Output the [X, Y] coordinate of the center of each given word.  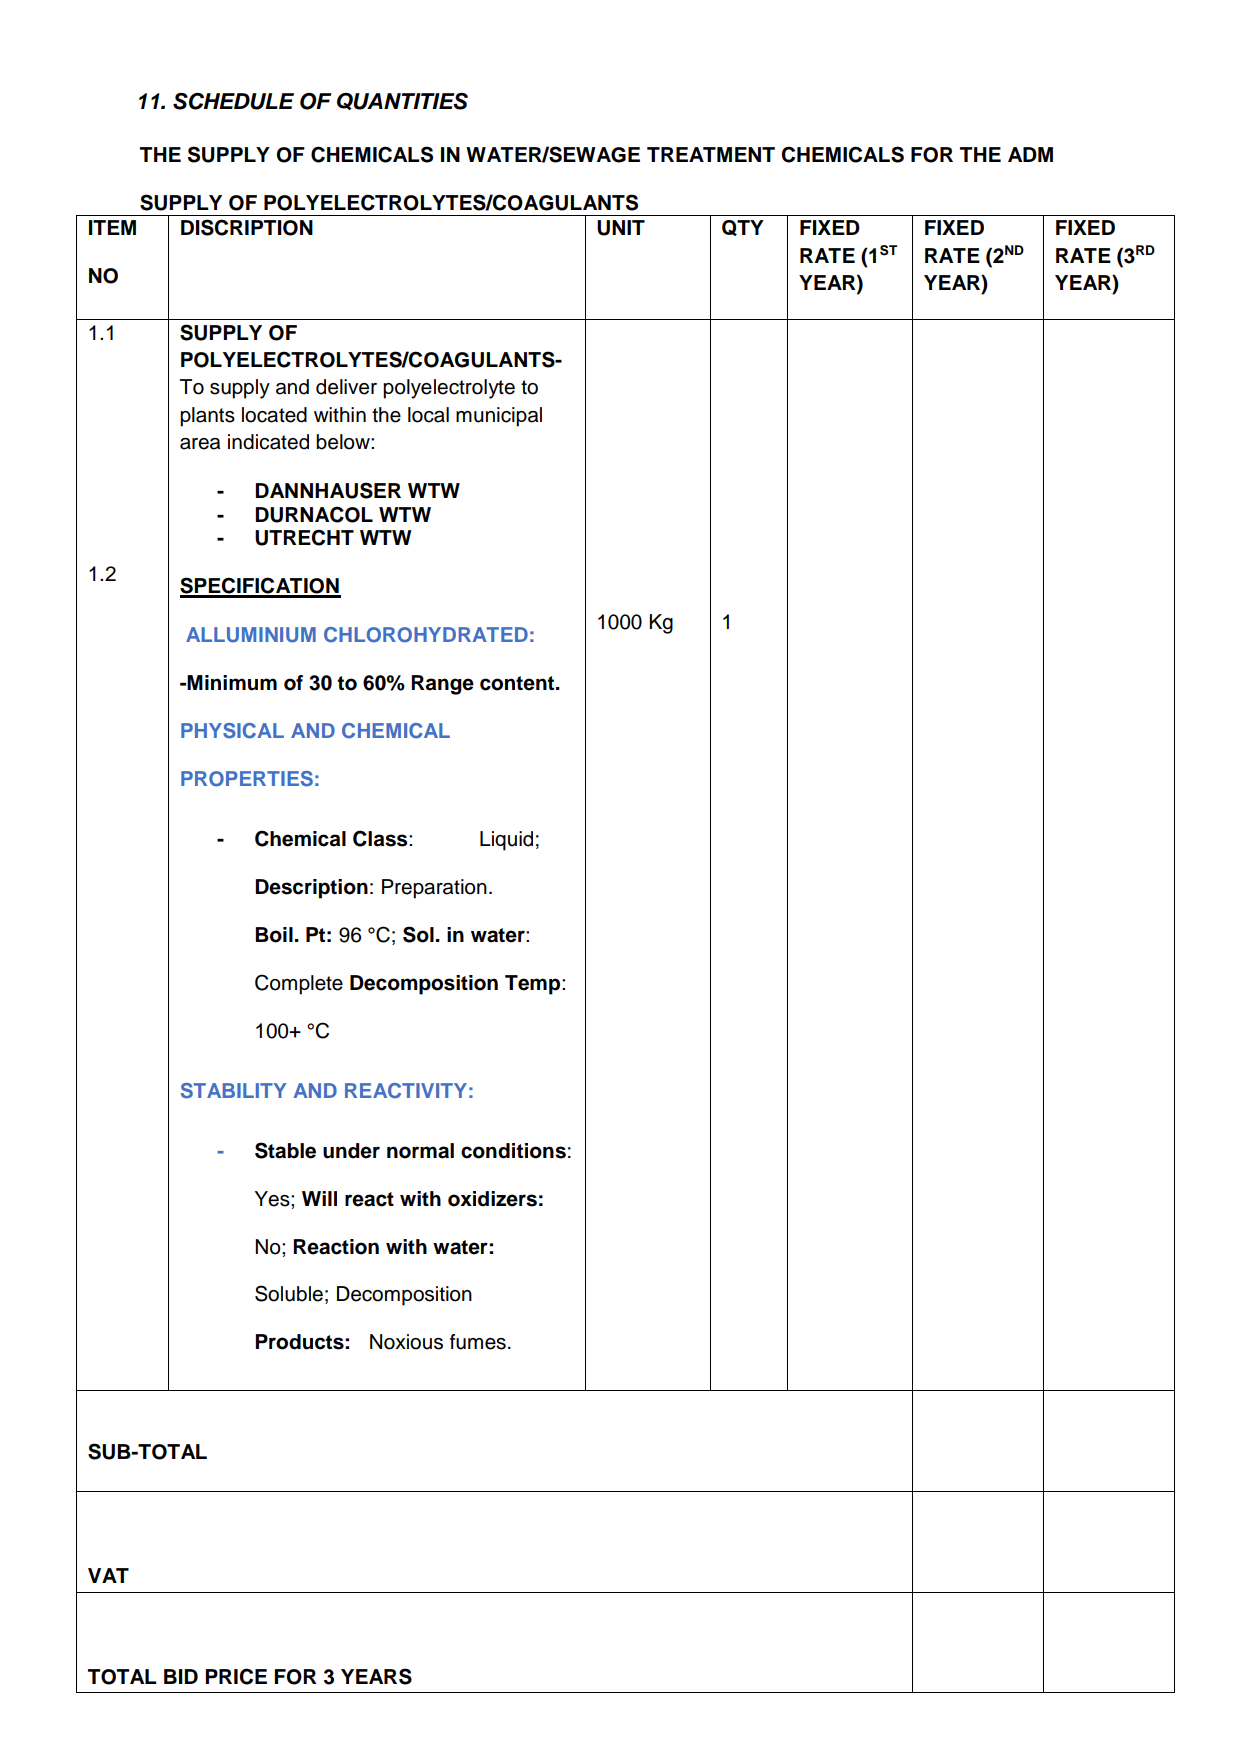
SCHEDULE [233, 101]
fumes [478, 1342]
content [518, 683]
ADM [1030, 154]
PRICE [236, 1676]
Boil [274, 935]
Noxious [406, 1342]
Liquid [506, 841]
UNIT [621, 228]
